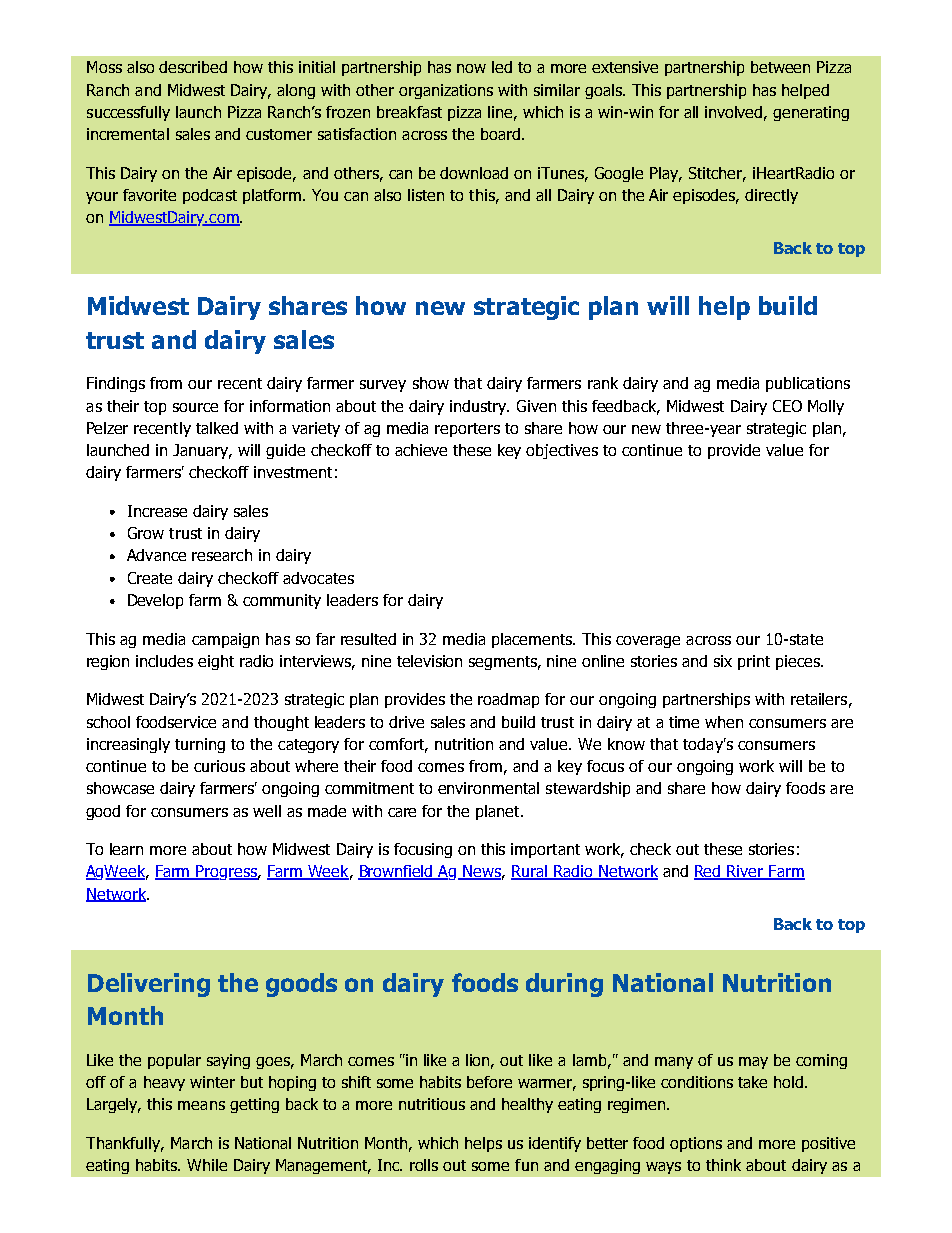 The image size is (952, 1233). I want to click on organizations, so click(446, 91).
